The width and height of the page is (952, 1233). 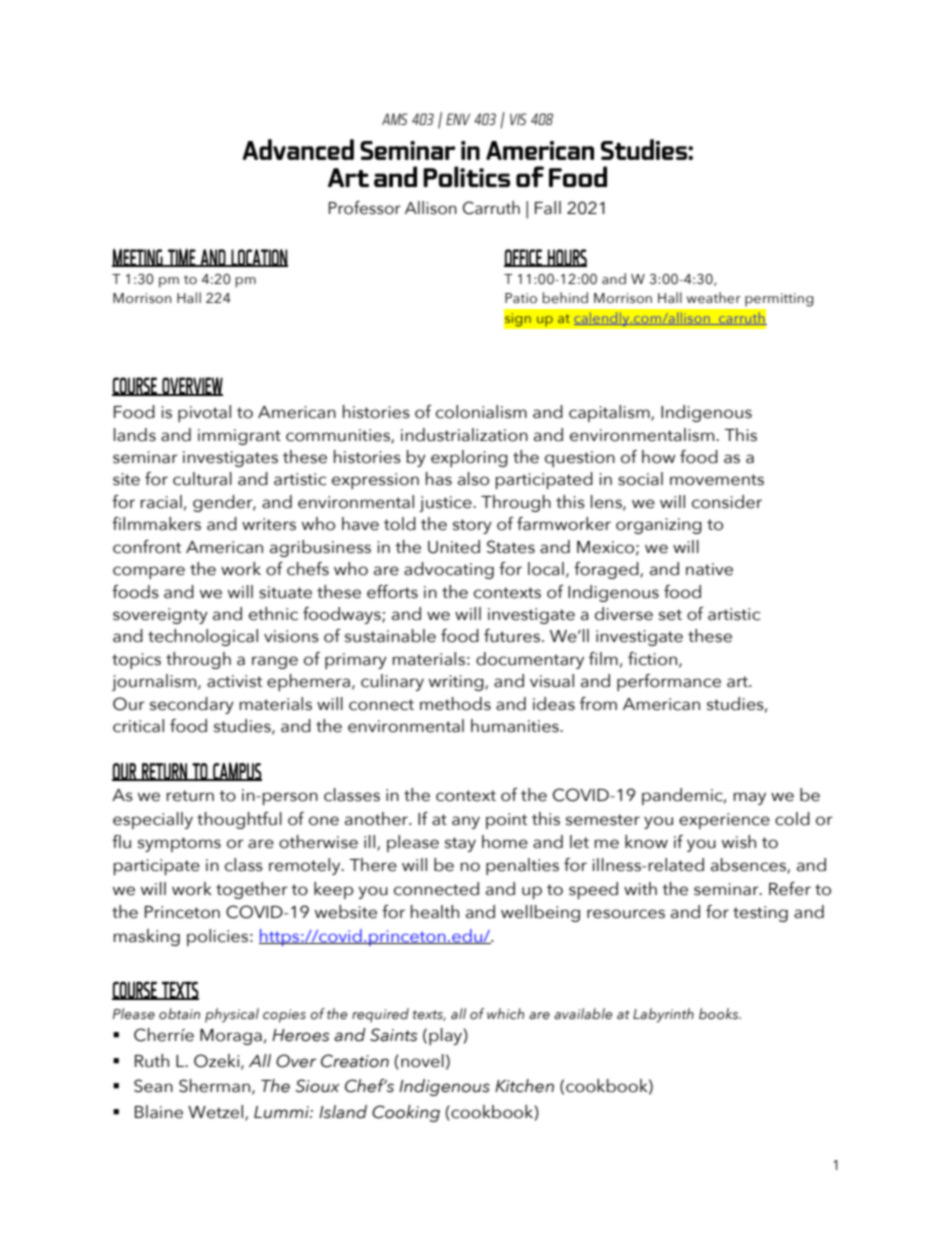 I want to click on novel, so click(x=422, y=1061).
